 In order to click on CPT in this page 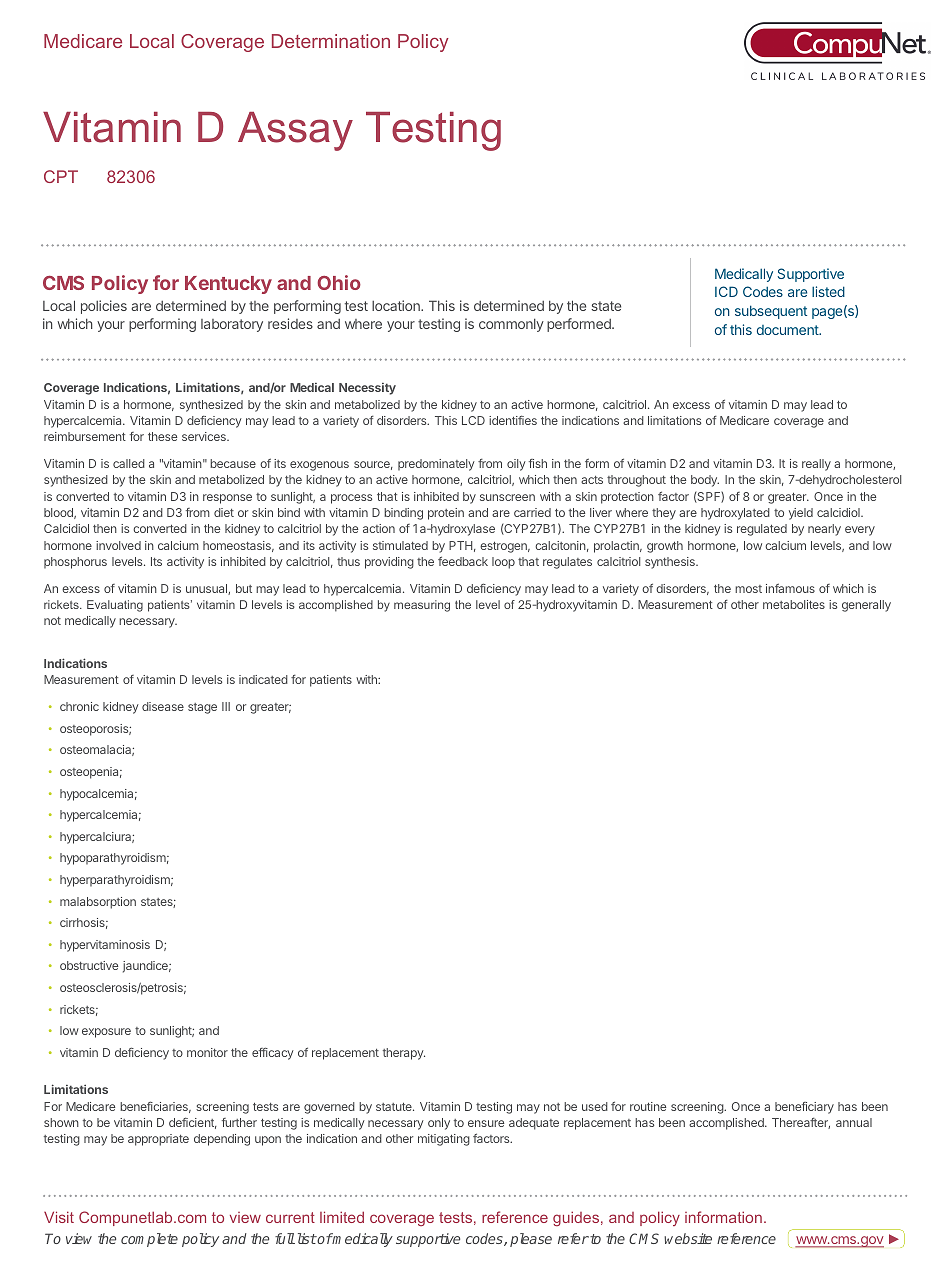, I will do `click(61, 176)`.
